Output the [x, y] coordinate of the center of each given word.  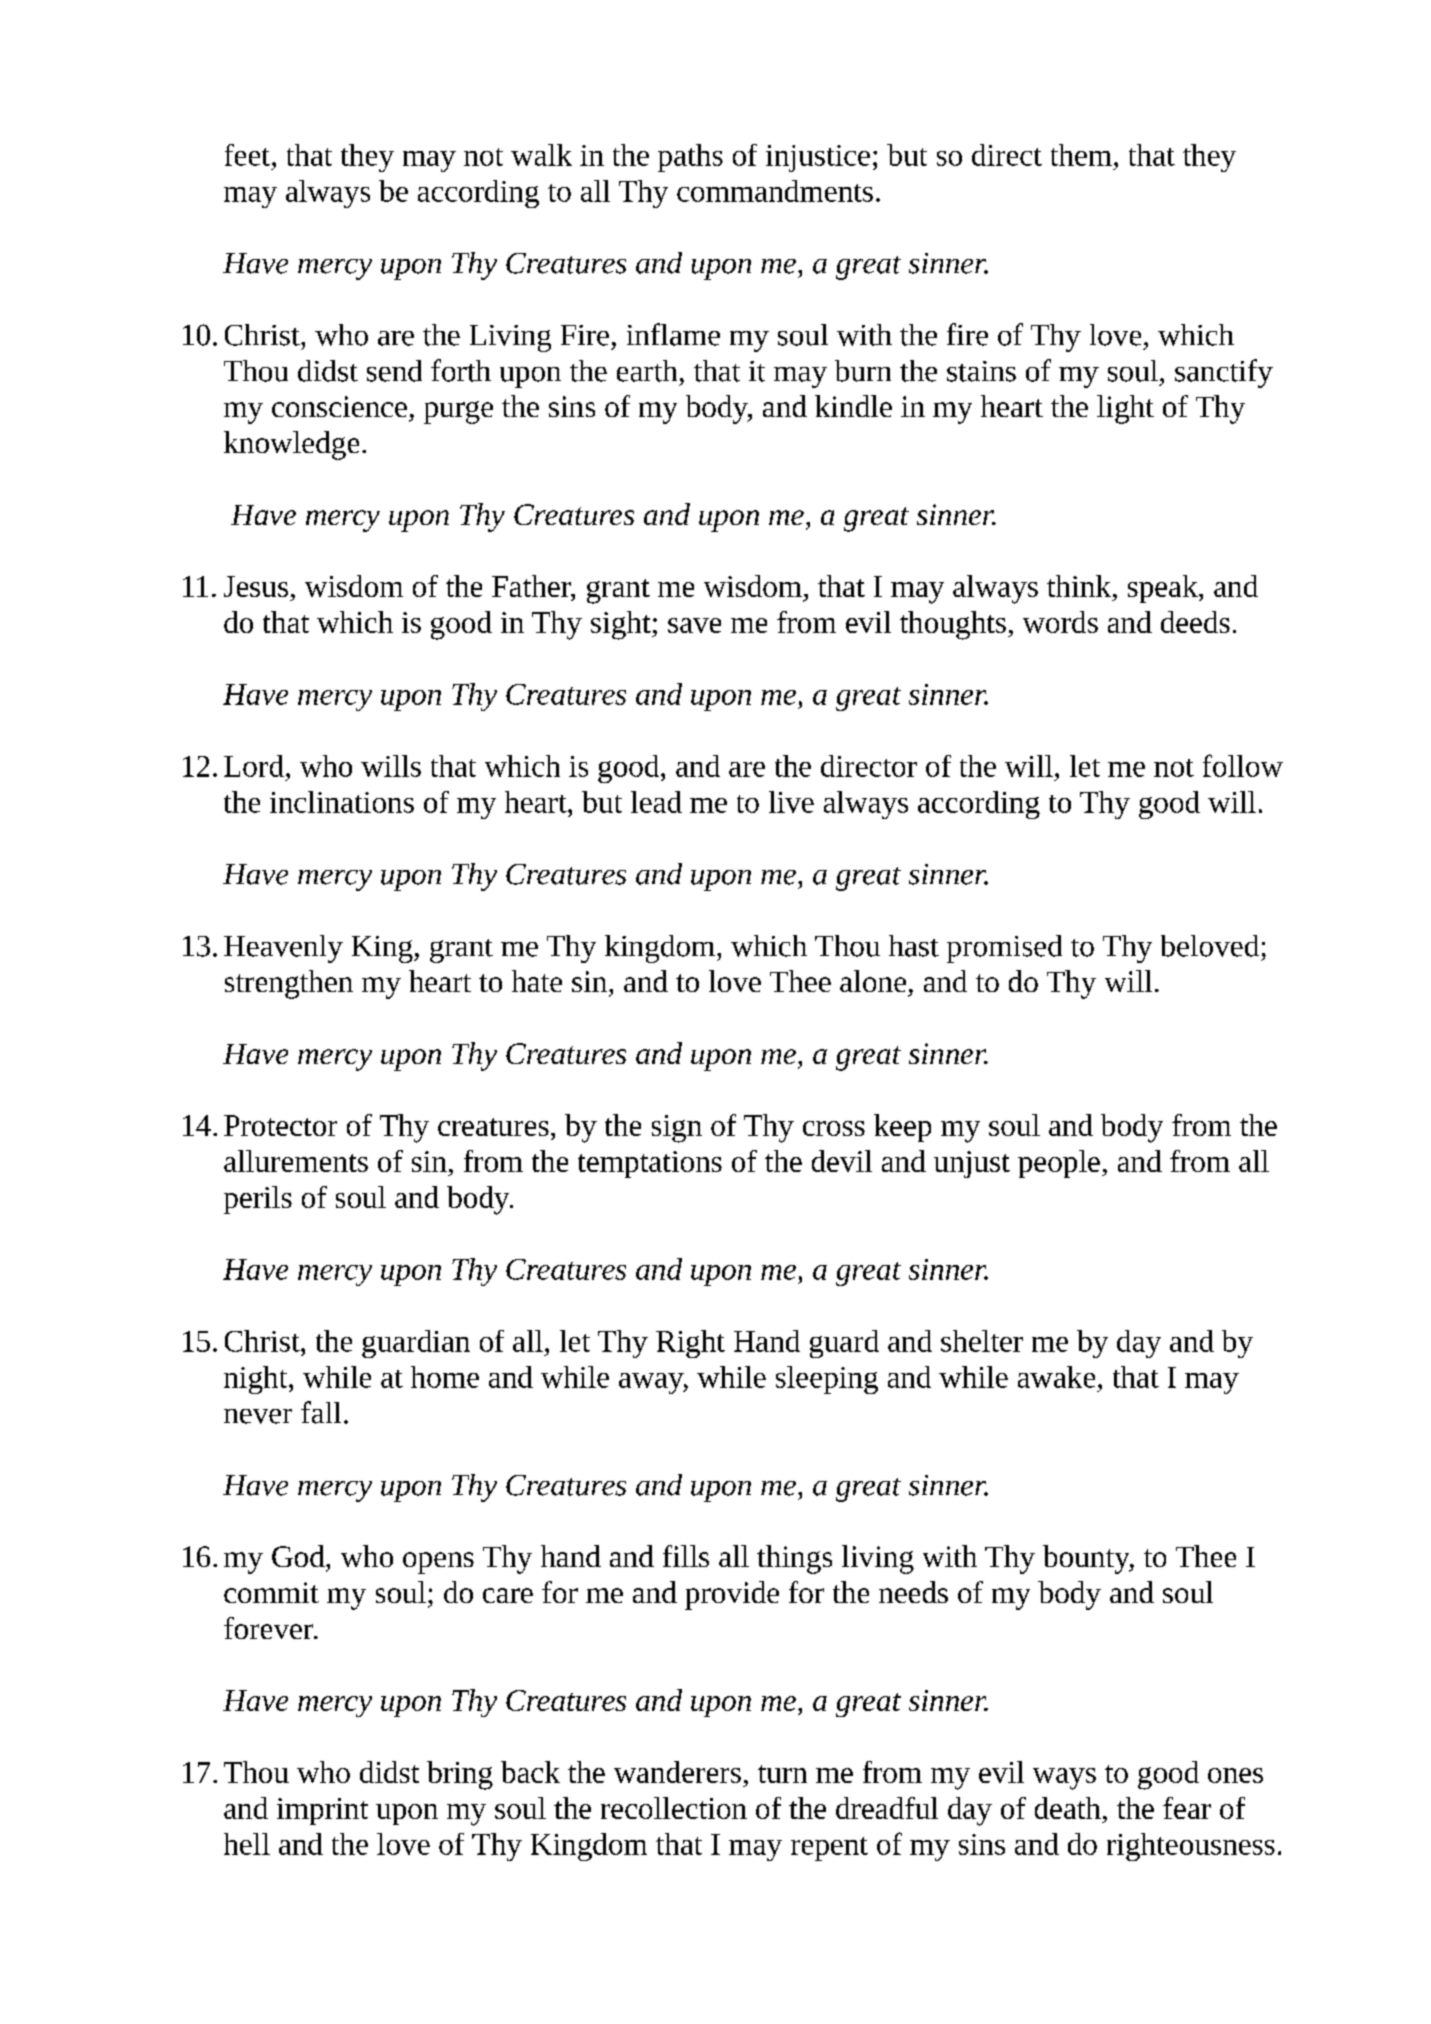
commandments [775, 191]
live [791, 802]
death [1068, 1808]
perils [258, 1200]
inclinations [342, 802]
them [1081, 155]
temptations [650, 1164]
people [1059, 1164]
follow [1243, 765]
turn [782, 1774]
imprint [322, 1811]
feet [247, 155]
